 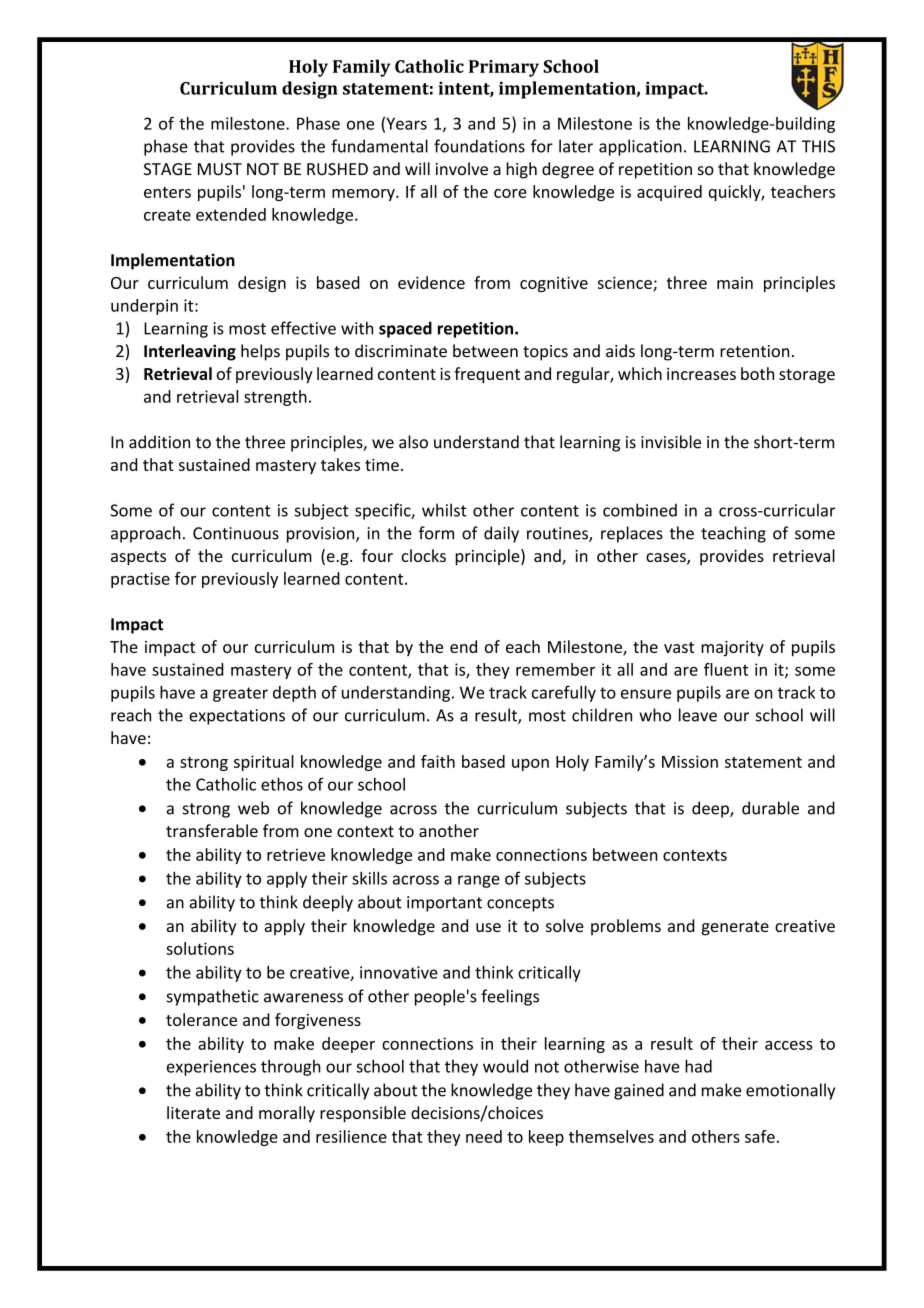 I want to click on helps, so click(x=260, y=352).
